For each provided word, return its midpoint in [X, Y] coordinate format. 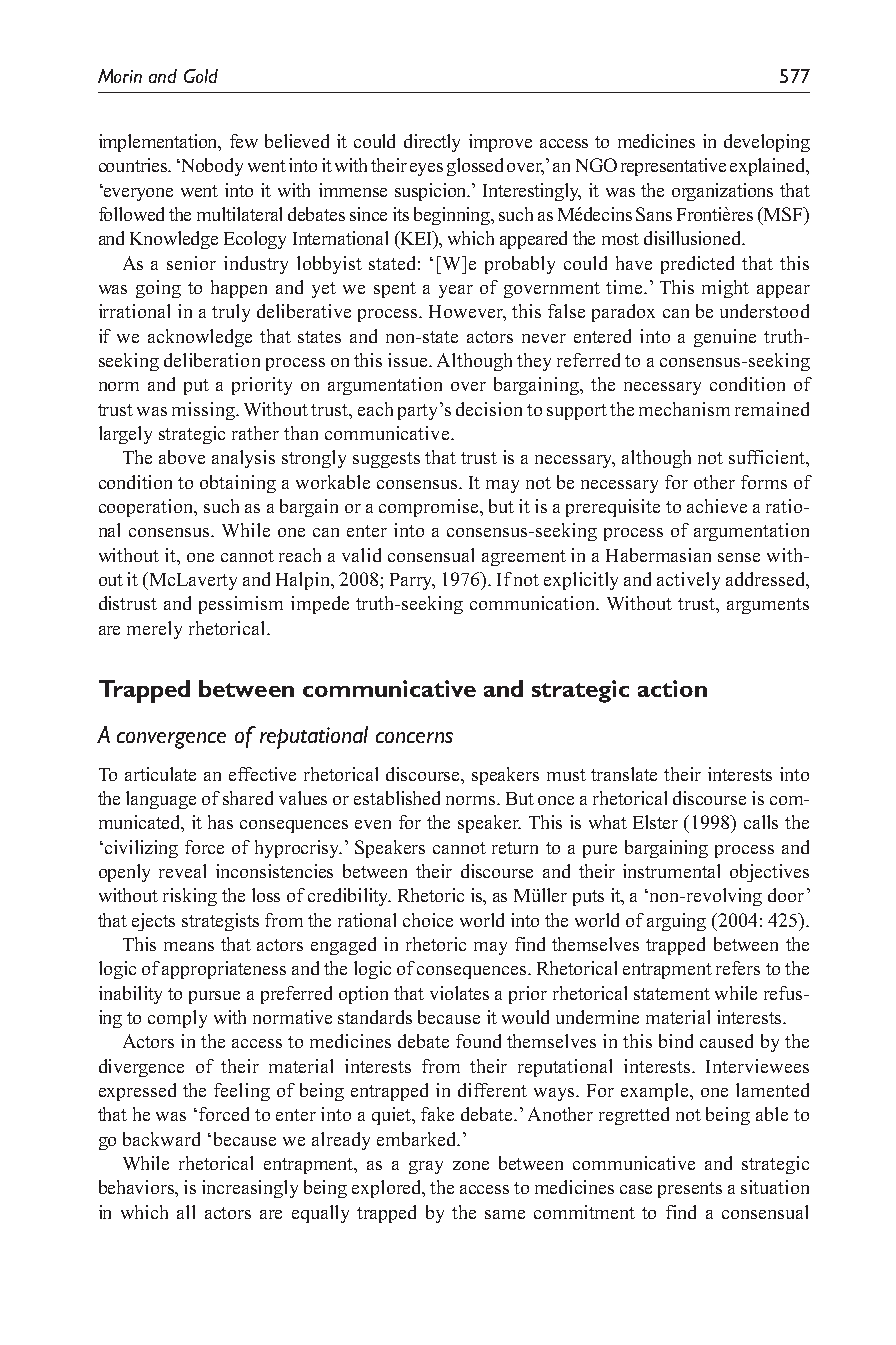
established [397, 798]
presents [690, 1190]
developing [767, 143]
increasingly [250, 1189]
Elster [655, 822]
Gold [201, 76]
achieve [717, 506]
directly [432, 143]
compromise [430, 508]
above [182, 457]
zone [471, 1165]
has [220, 822]
